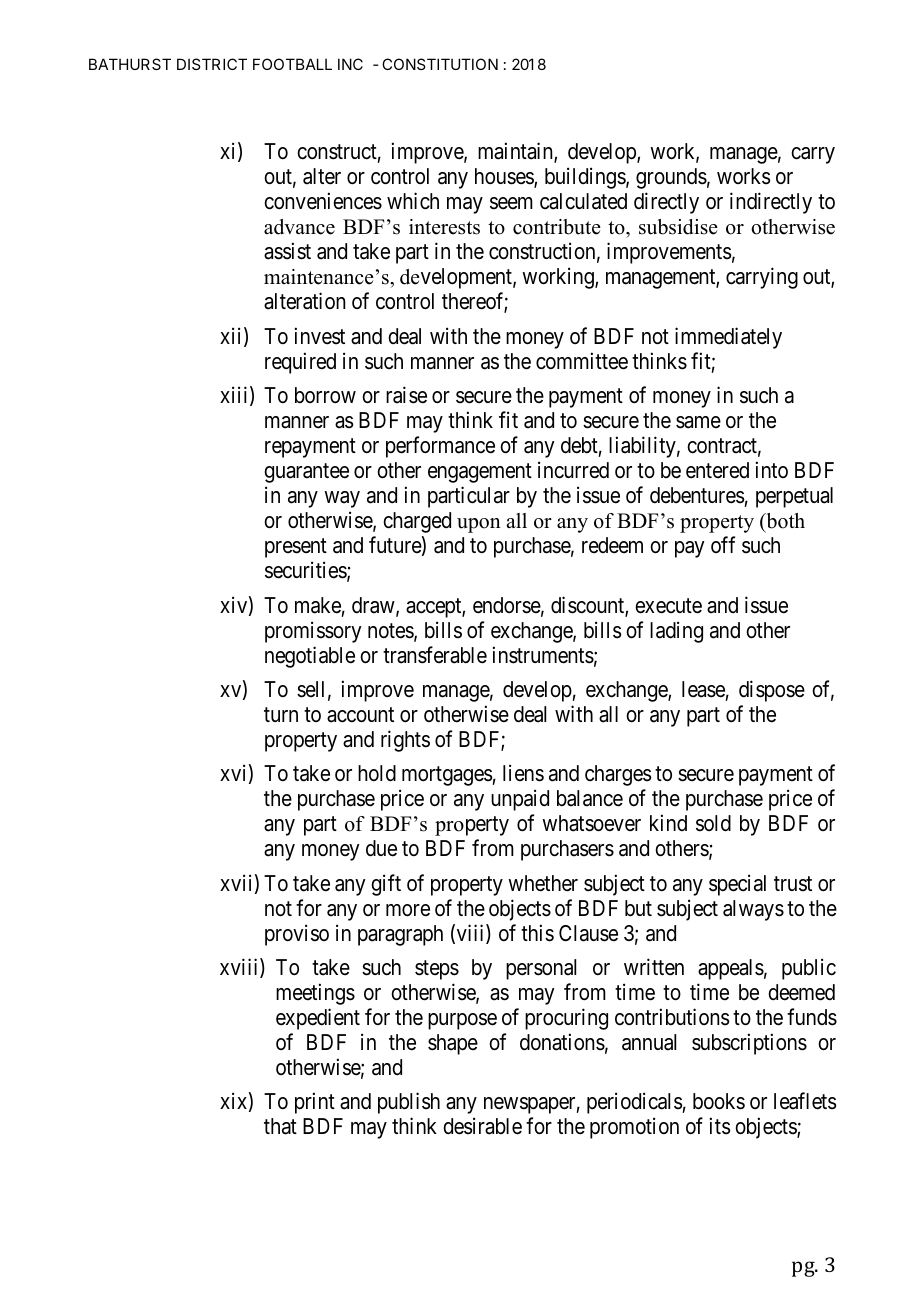 Image resolution: width=924 pixels, height=1308 pixels. I want to click on DISTRICT, so click(212, 64).
